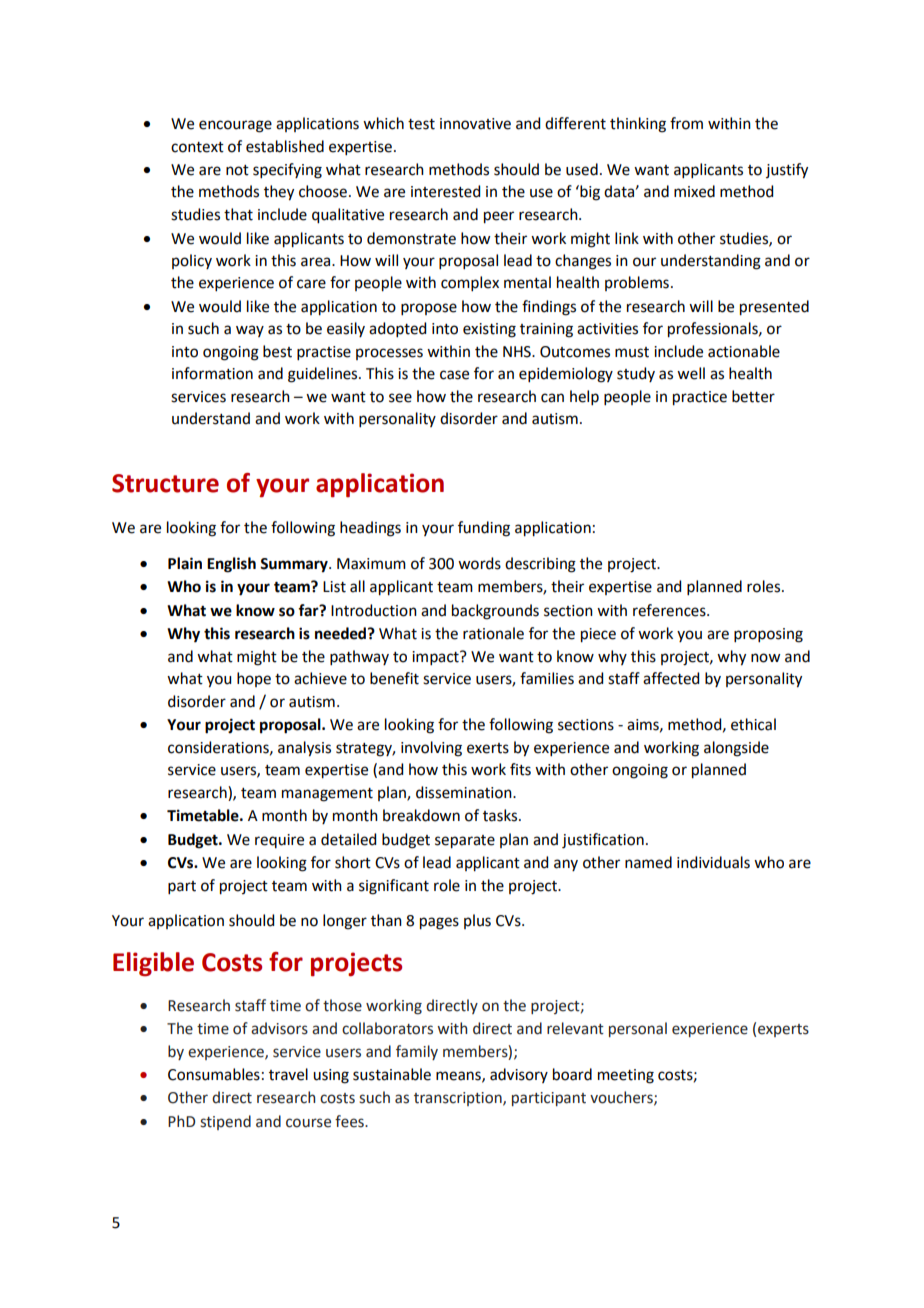 The height and width of the page is (1308, 924). What do you see at coordinates (279, 841) in the page?
I see `require` at bounding box center [279, 841].
